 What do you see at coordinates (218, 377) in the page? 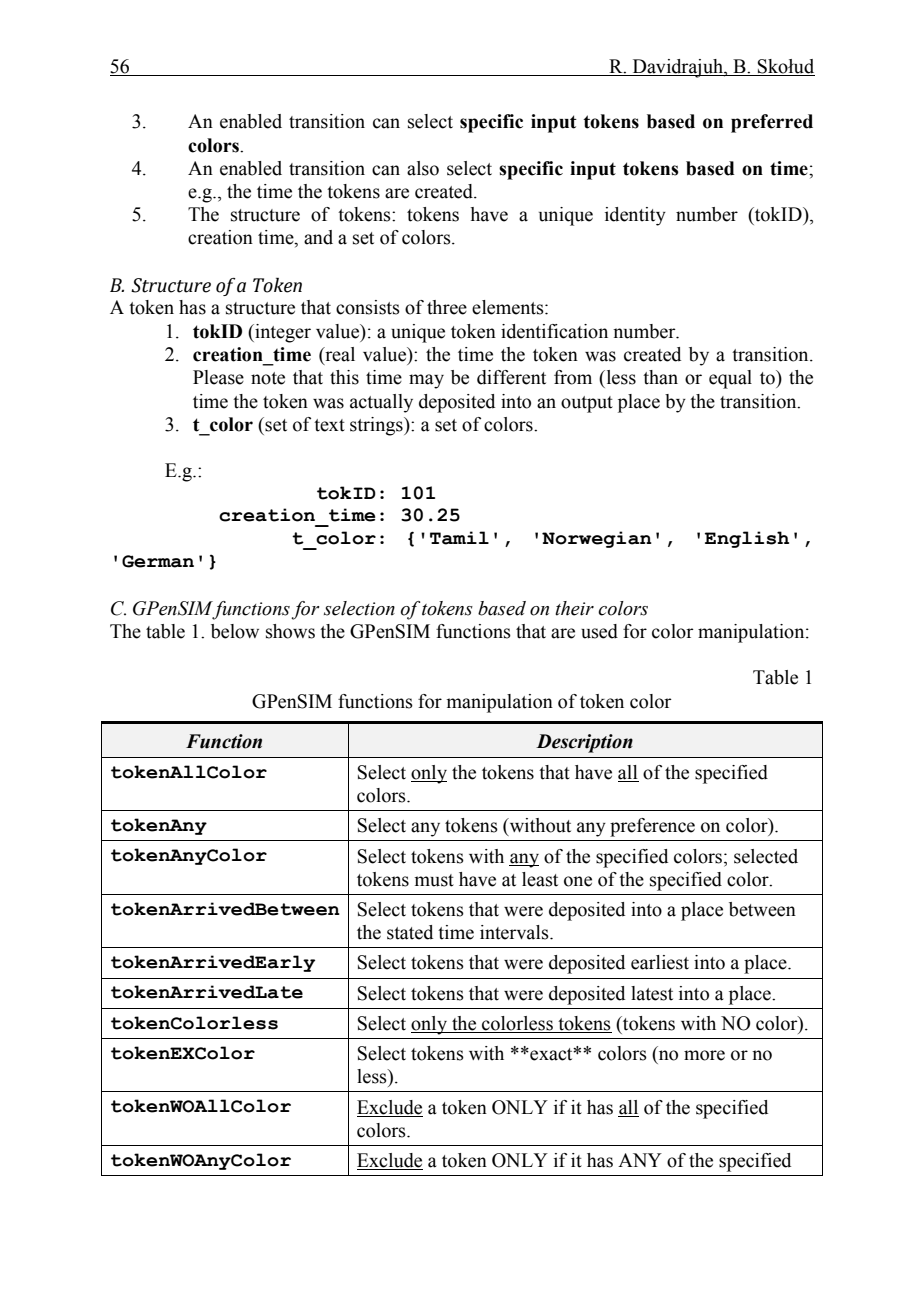
I see `Please` at bounding box center [218, 377].
